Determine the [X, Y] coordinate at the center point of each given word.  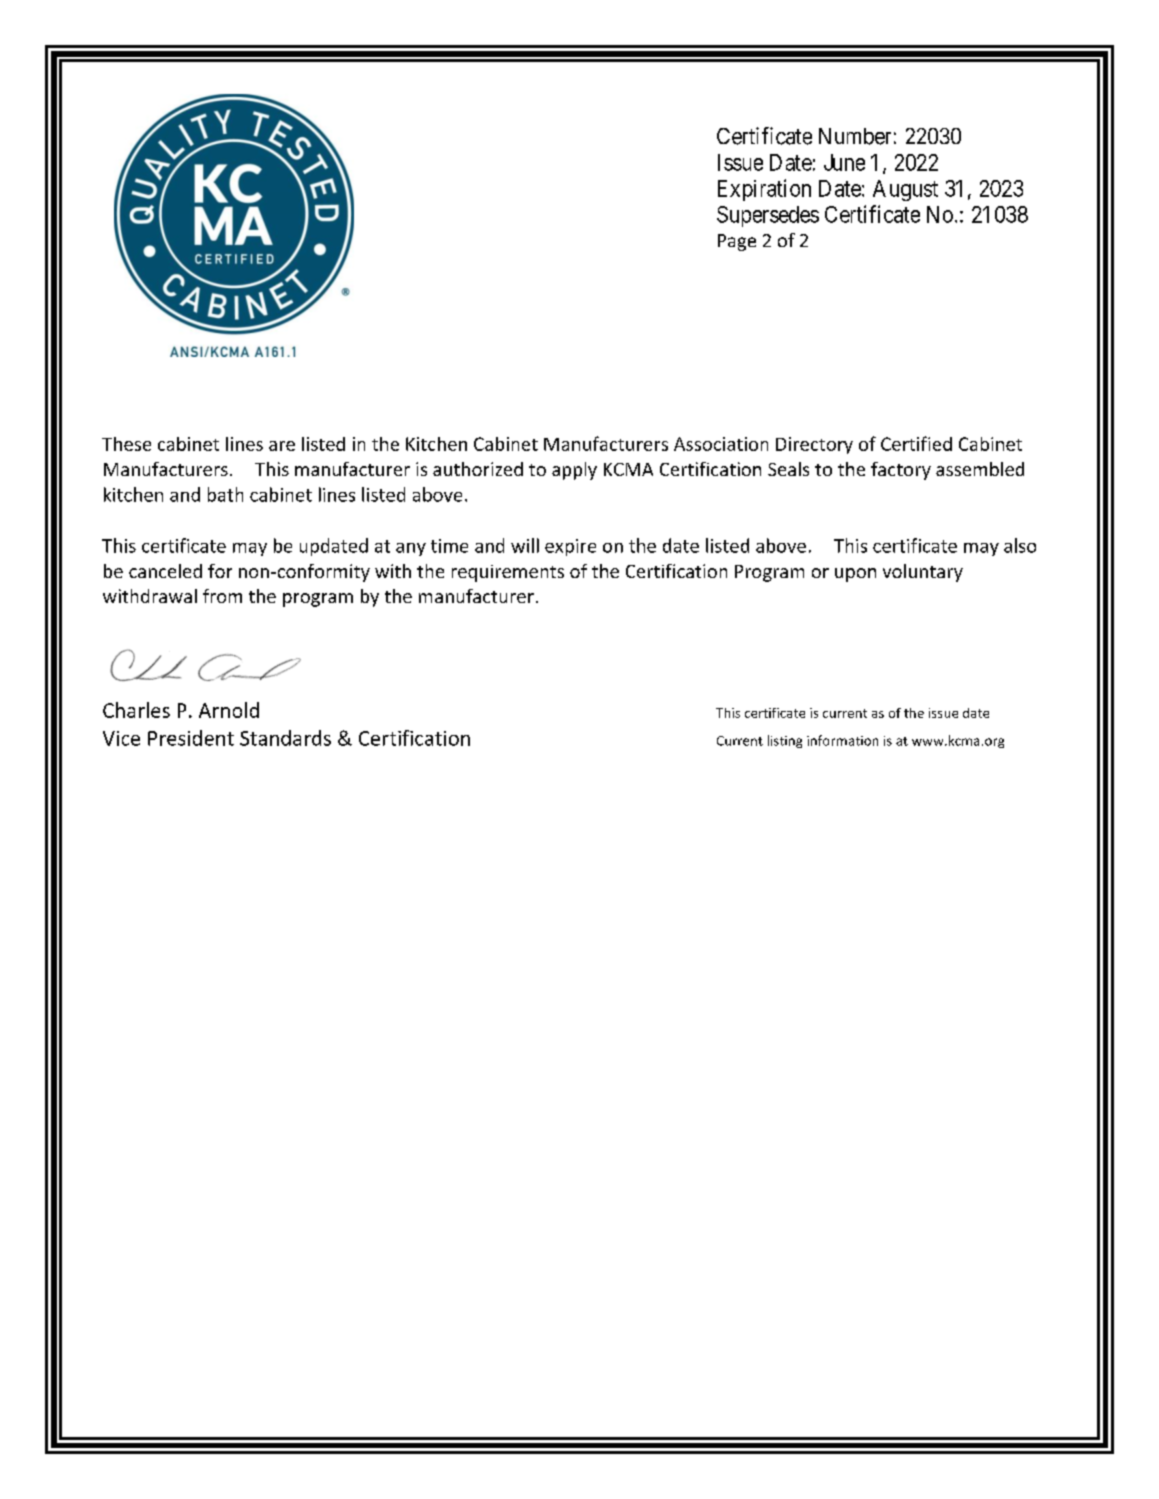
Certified [916, 443]
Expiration [764, 190]
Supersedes [768, 216]
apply [574, 471]
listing [785, 741]
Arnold [229, 710]
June [844, 162]
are [282, 446]
